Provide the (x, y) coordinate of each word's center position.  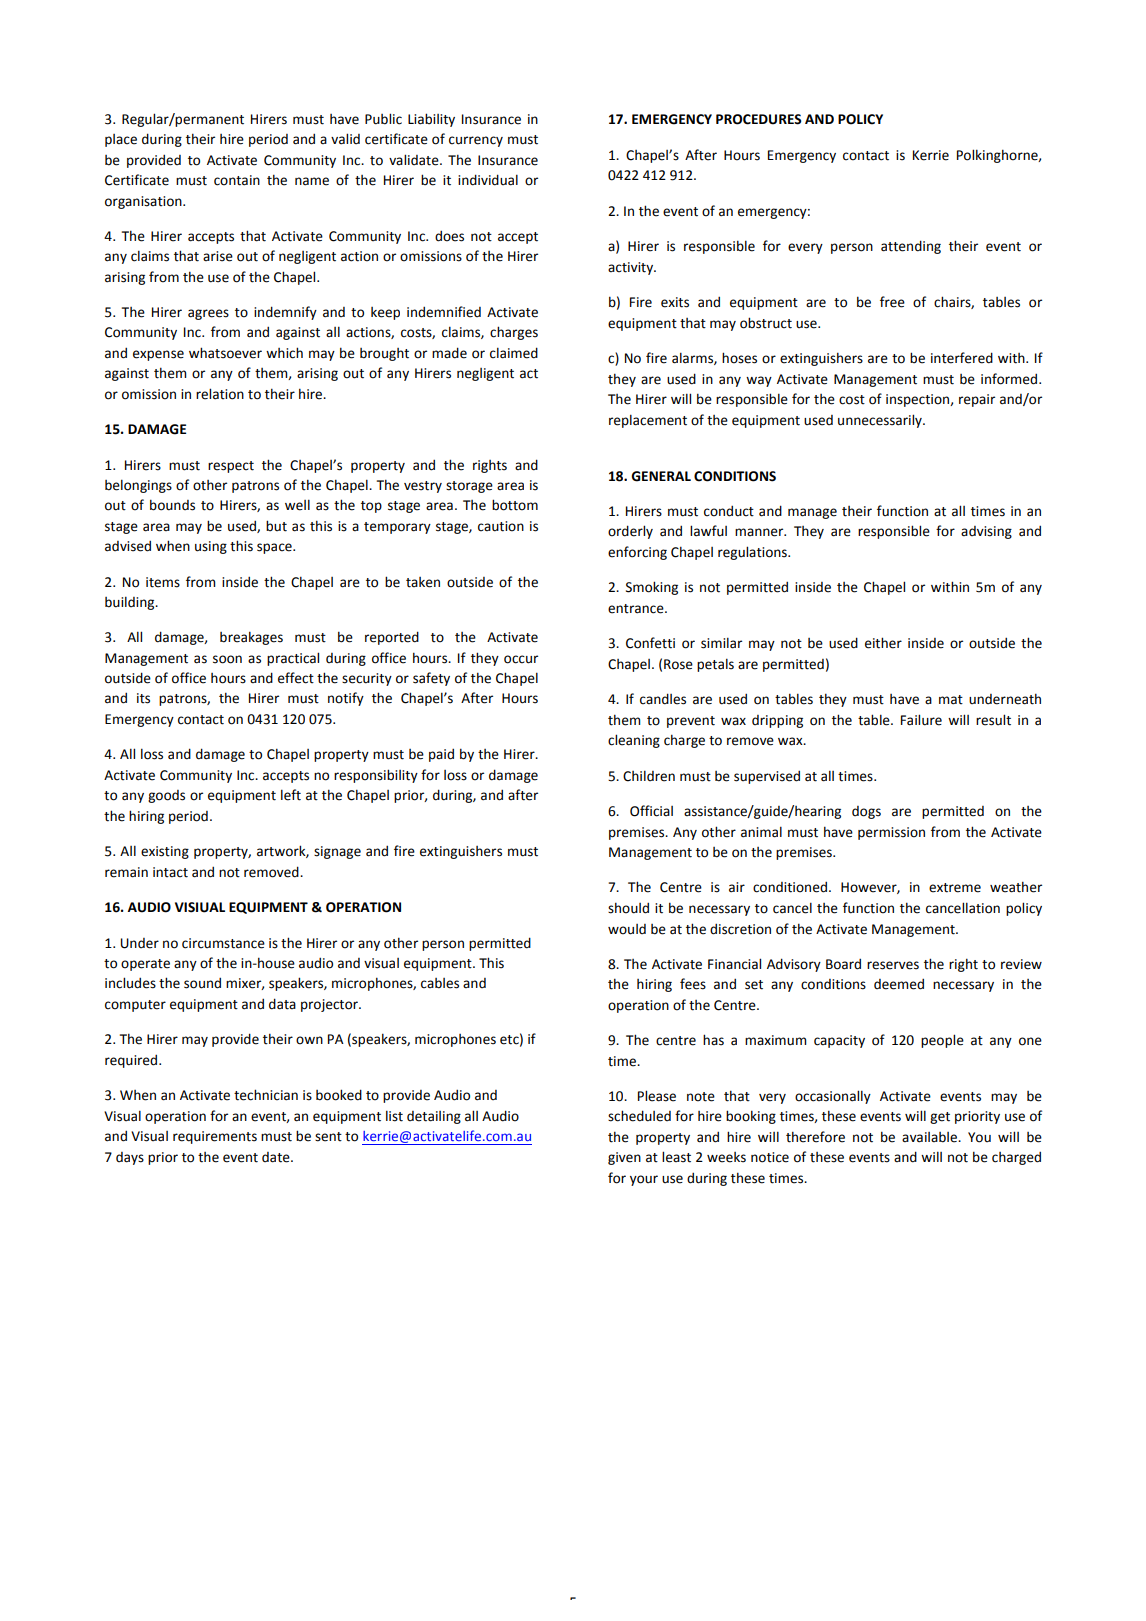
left (291, 795)
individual (488, 180)
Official (651, 811)
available (930, 1137)
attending (911, 247)
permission (891, 833)
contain (237, 180)
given (624, 1158)
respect (231, 467)
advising (986, 532)
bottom (515, 505)
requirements (215, 1137)
